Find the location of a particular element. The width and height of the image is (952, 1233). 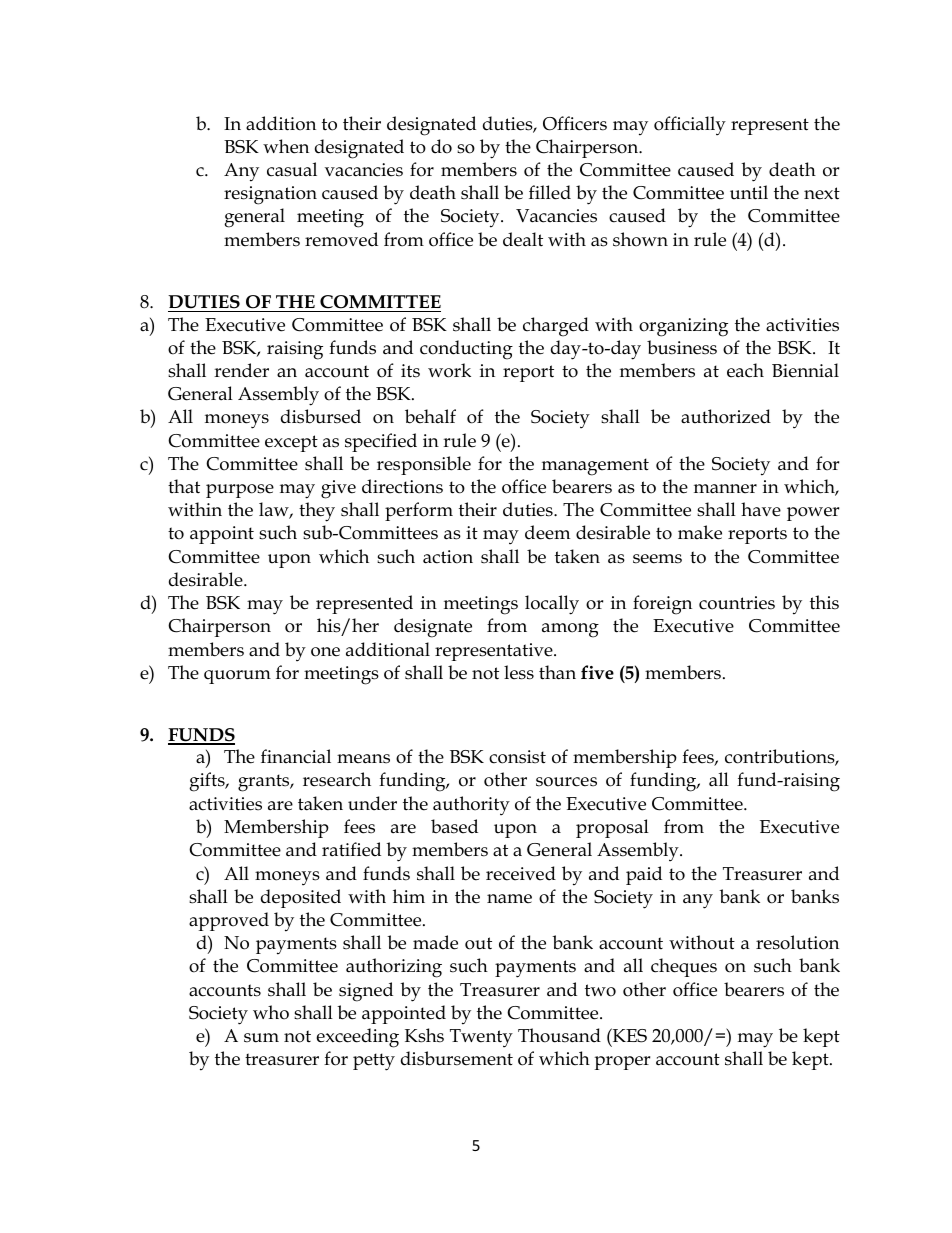

each is located at coordinates (745, 370).
